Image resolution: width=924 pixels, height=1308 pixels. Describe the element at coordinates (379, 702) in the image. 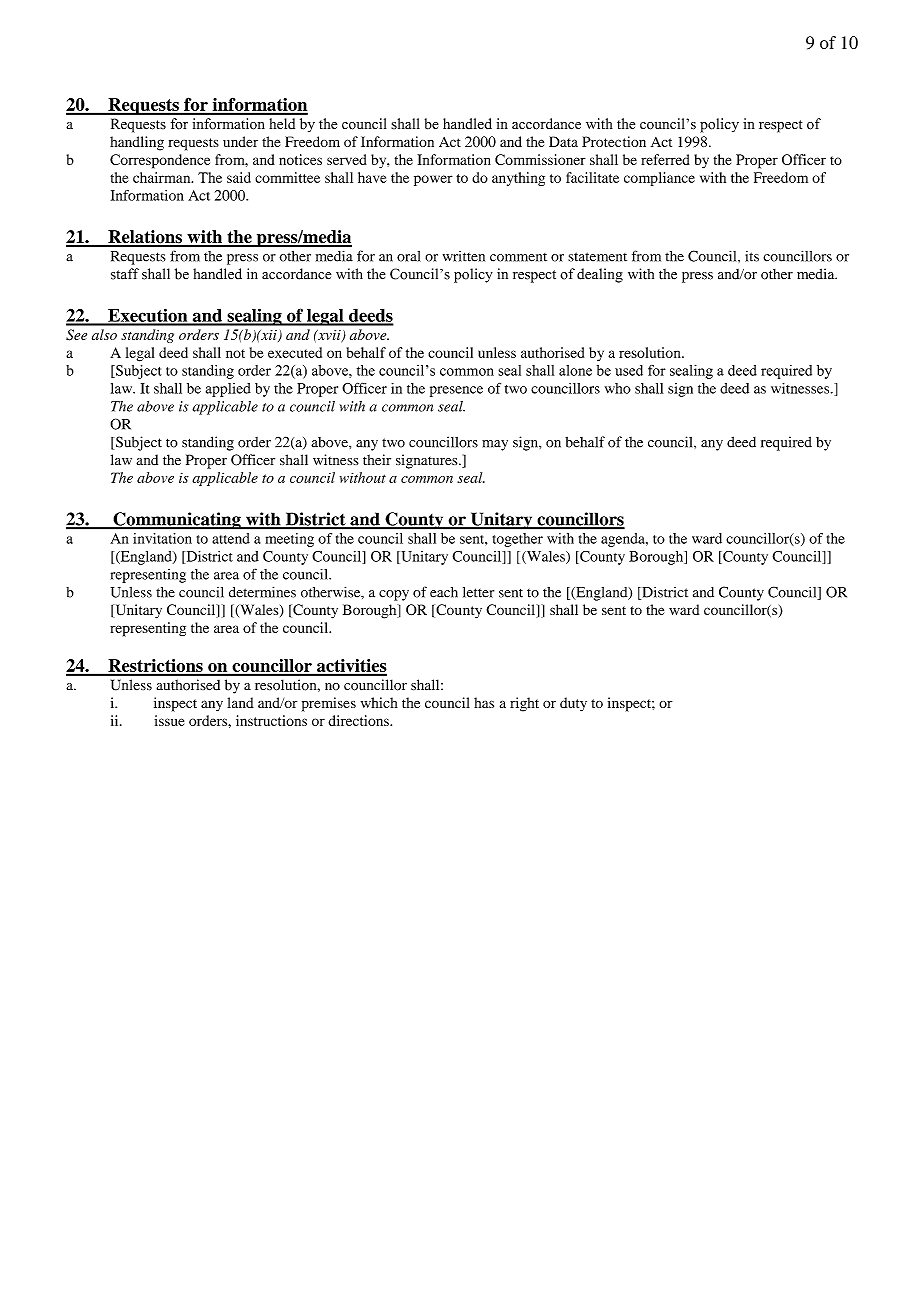

I see `which` at that location.
